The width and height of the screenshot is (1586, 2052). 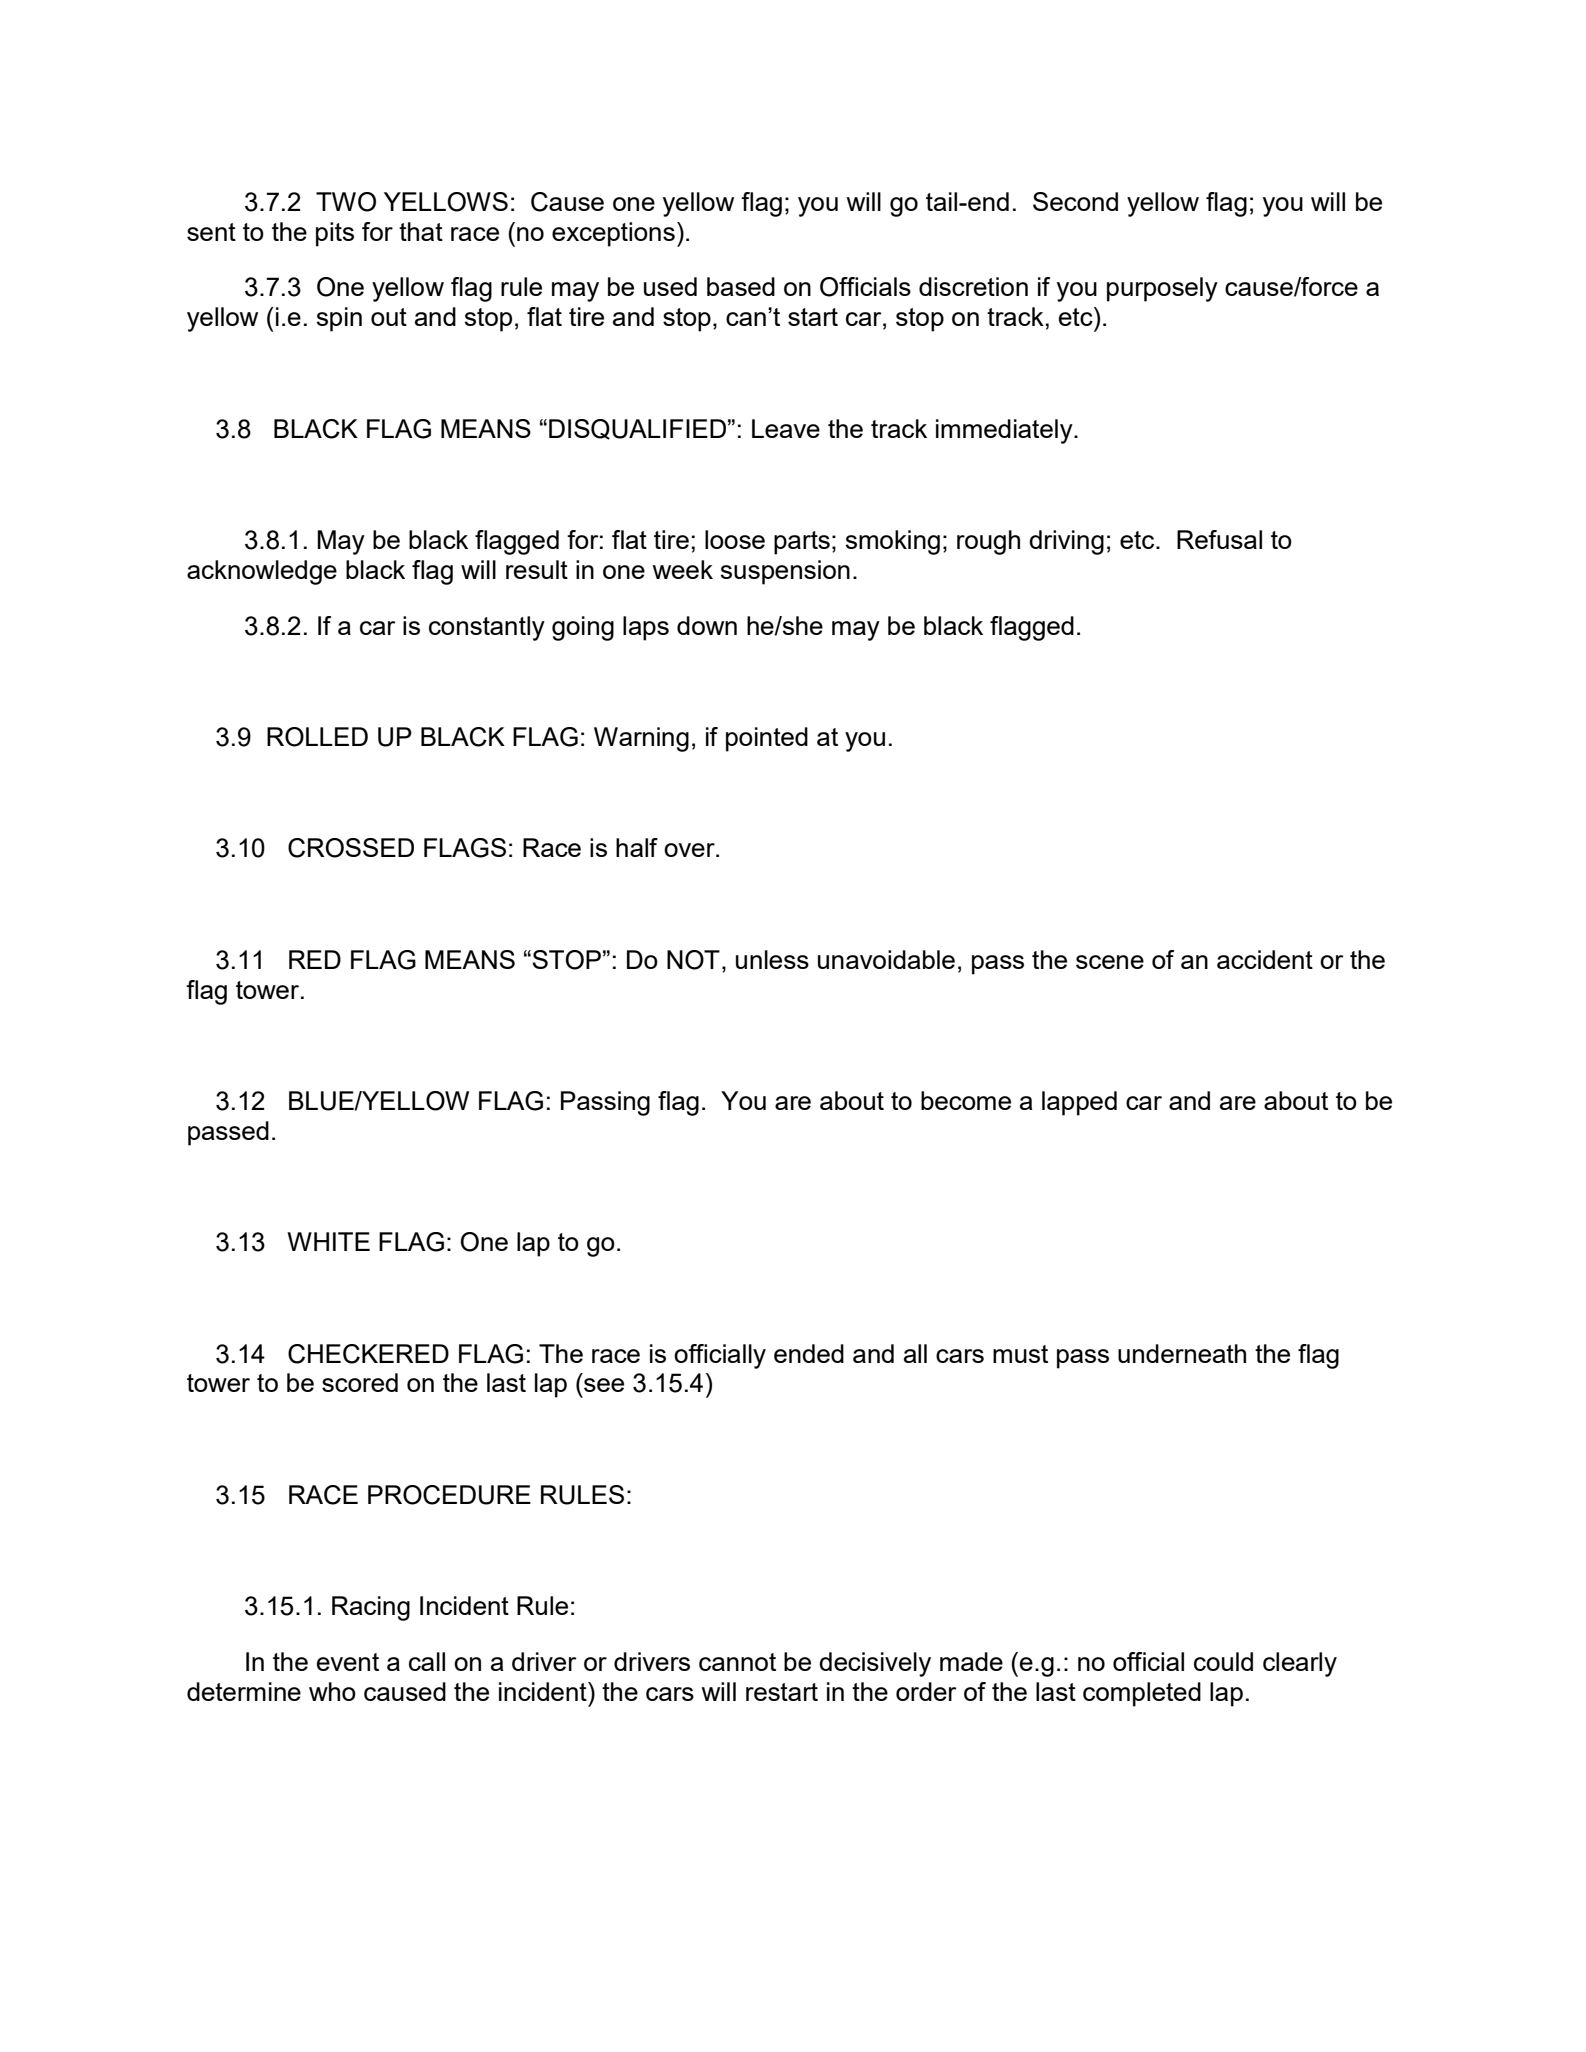 I want to click on CROSSED, so click(x=351, y=848).
